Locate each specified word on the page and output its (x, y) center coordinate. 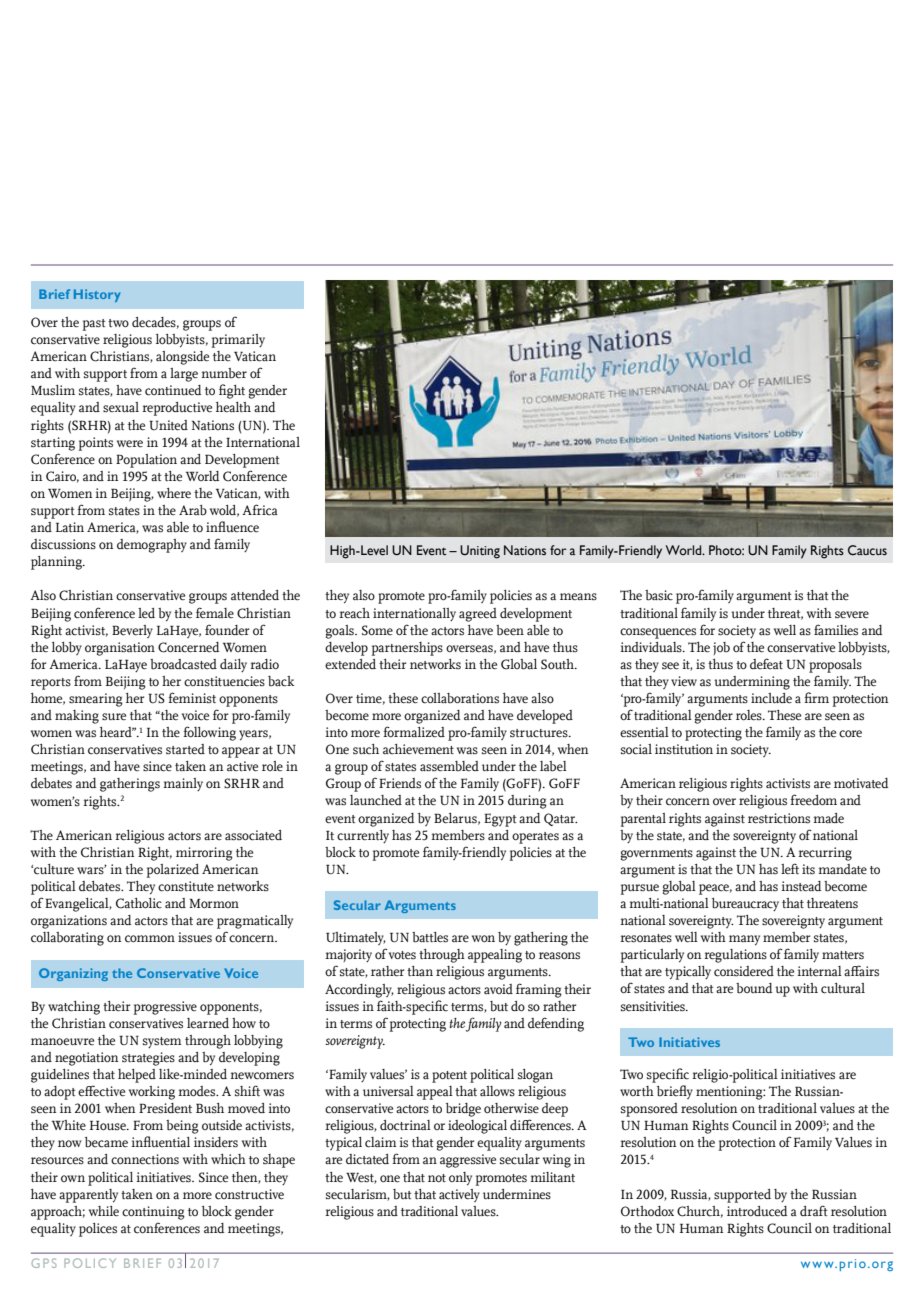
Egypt (500, 820)
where (174, 493)
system (162, 1042)
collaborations (460, 698)
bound (754, 988)
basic (659, 595)
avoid (498, 989)
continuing (153, 1213)
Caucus (867, 550)
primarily (238, 341)
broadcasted (183, 664)
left (790, 868)
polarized (173, 871)
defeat (766, 663)
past (94, 325)
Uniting (480, 552)
